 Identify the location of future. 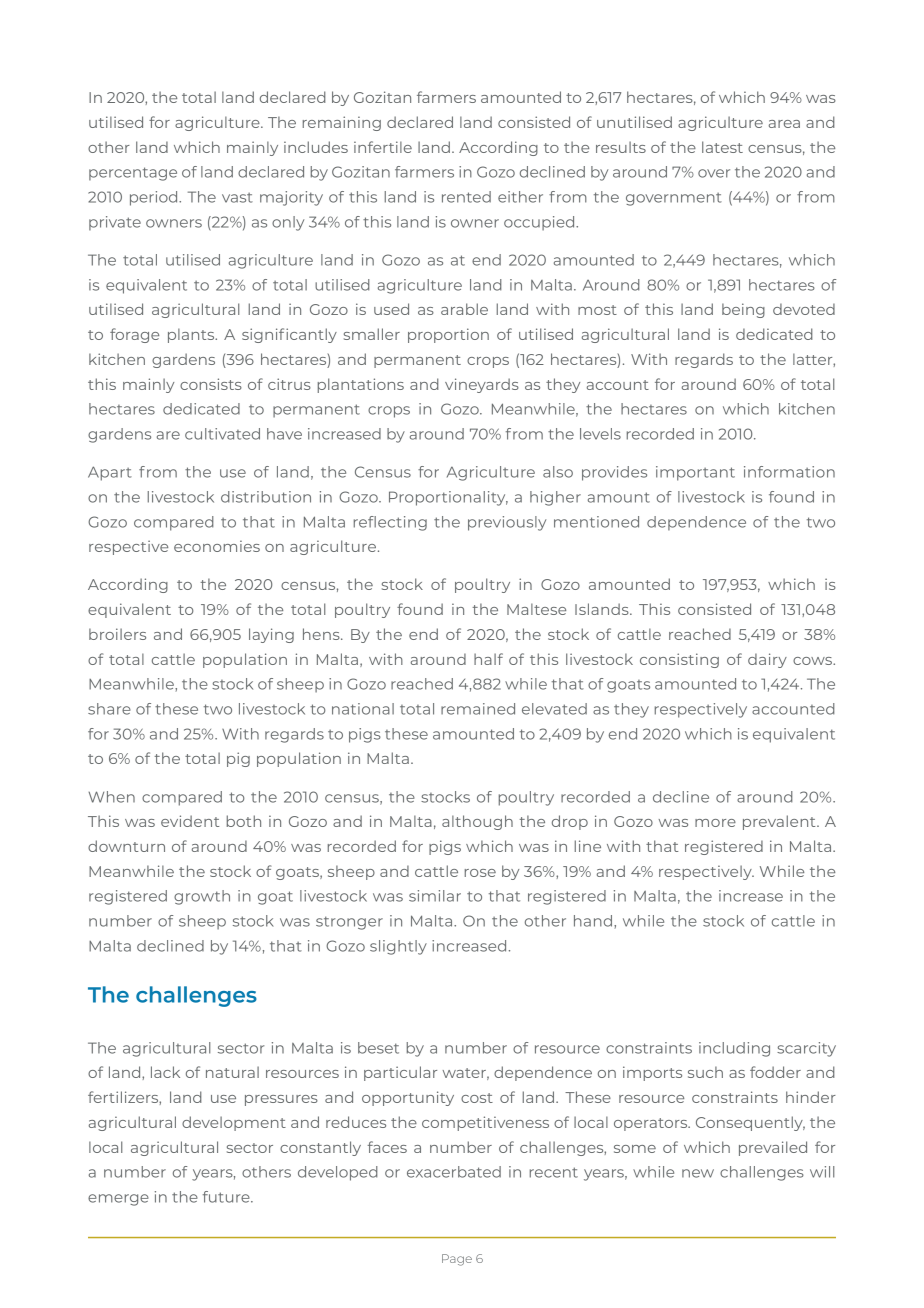
(227, 1197).
